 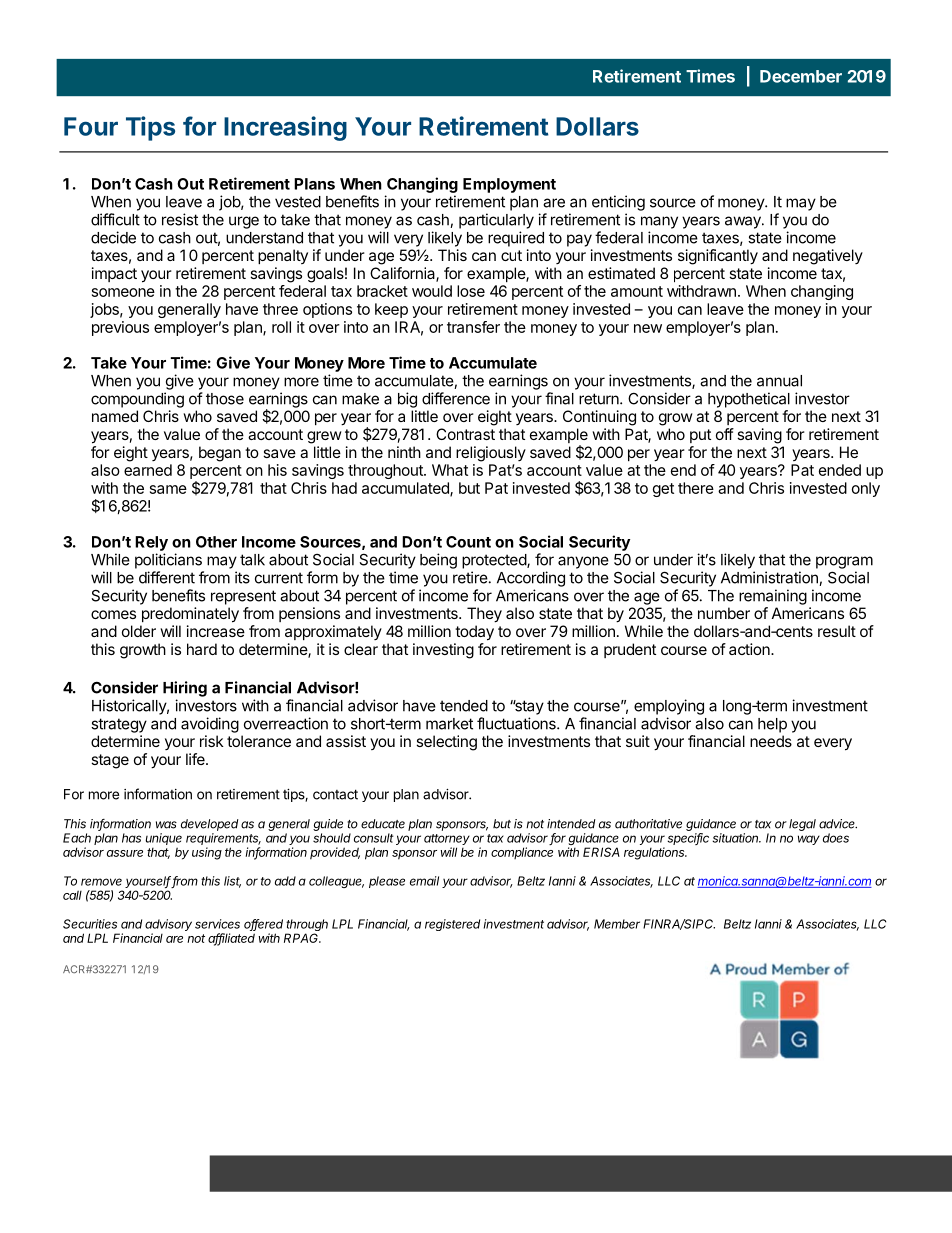 I want to click on Four, so click(x=91, y=126).
